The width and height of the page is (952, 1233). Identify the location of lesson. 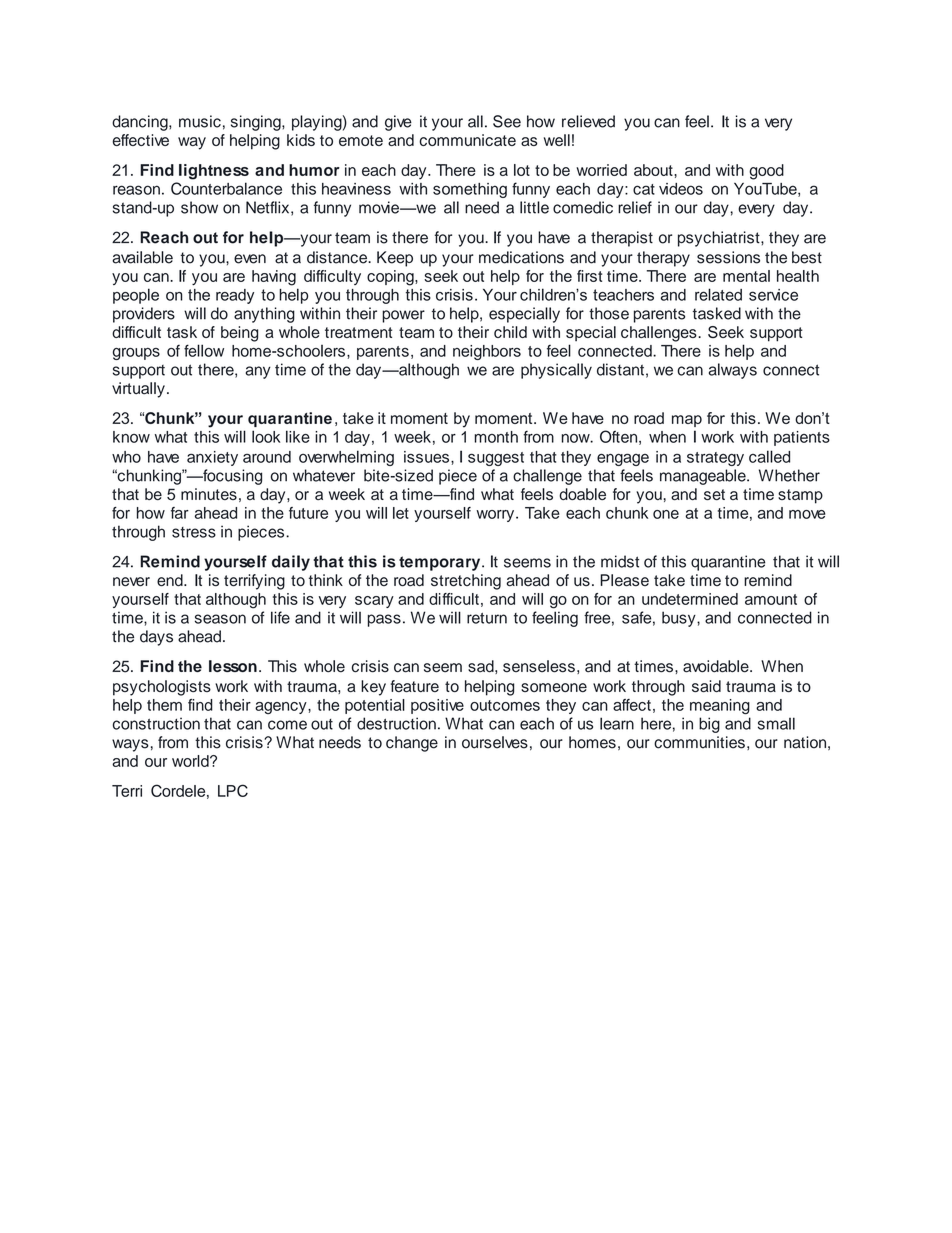
(233, 666).
